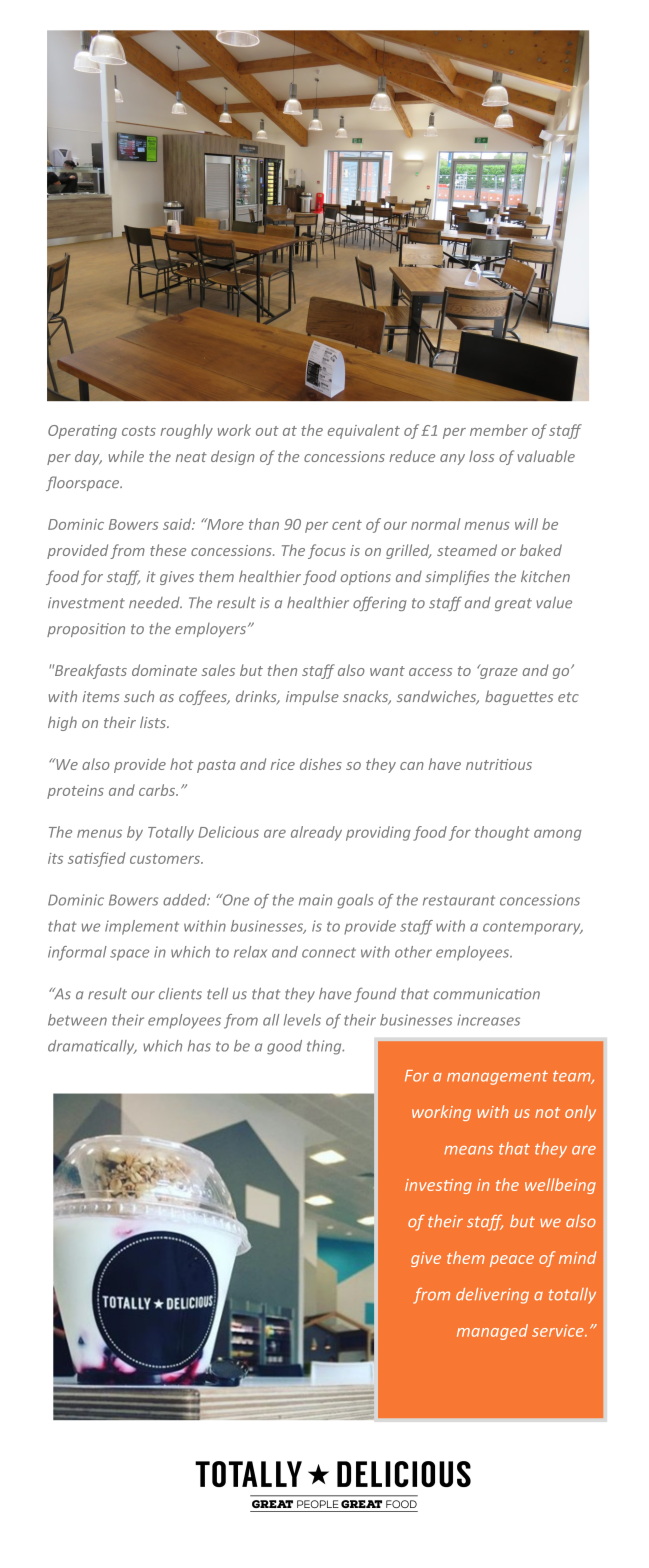  What do you see at coordinates (497, 1078) in the page?
I see `management` at bounding box center [497, 1078].
